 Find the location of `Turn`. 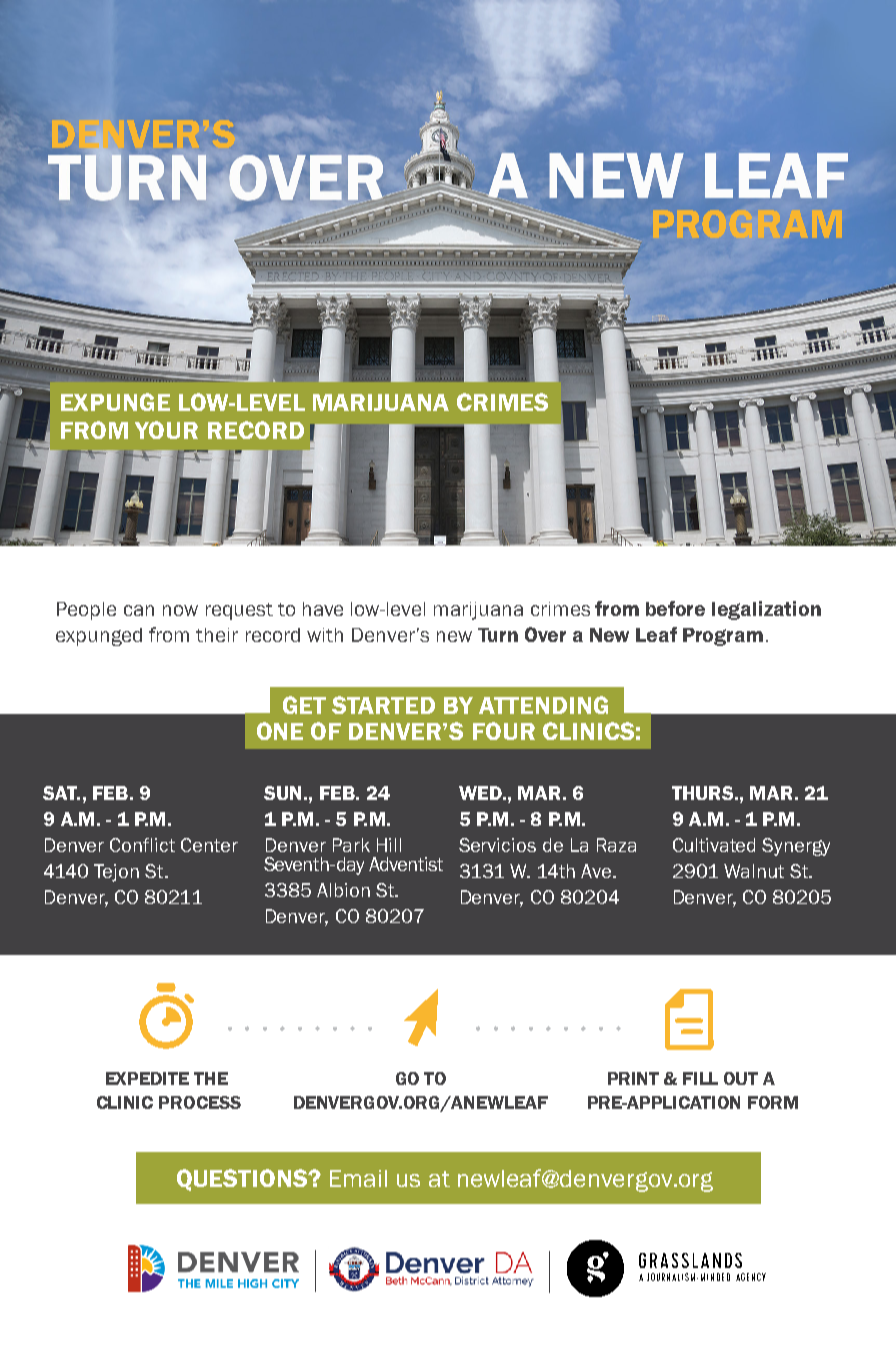

Turn is located at coordinates (498, 635).
